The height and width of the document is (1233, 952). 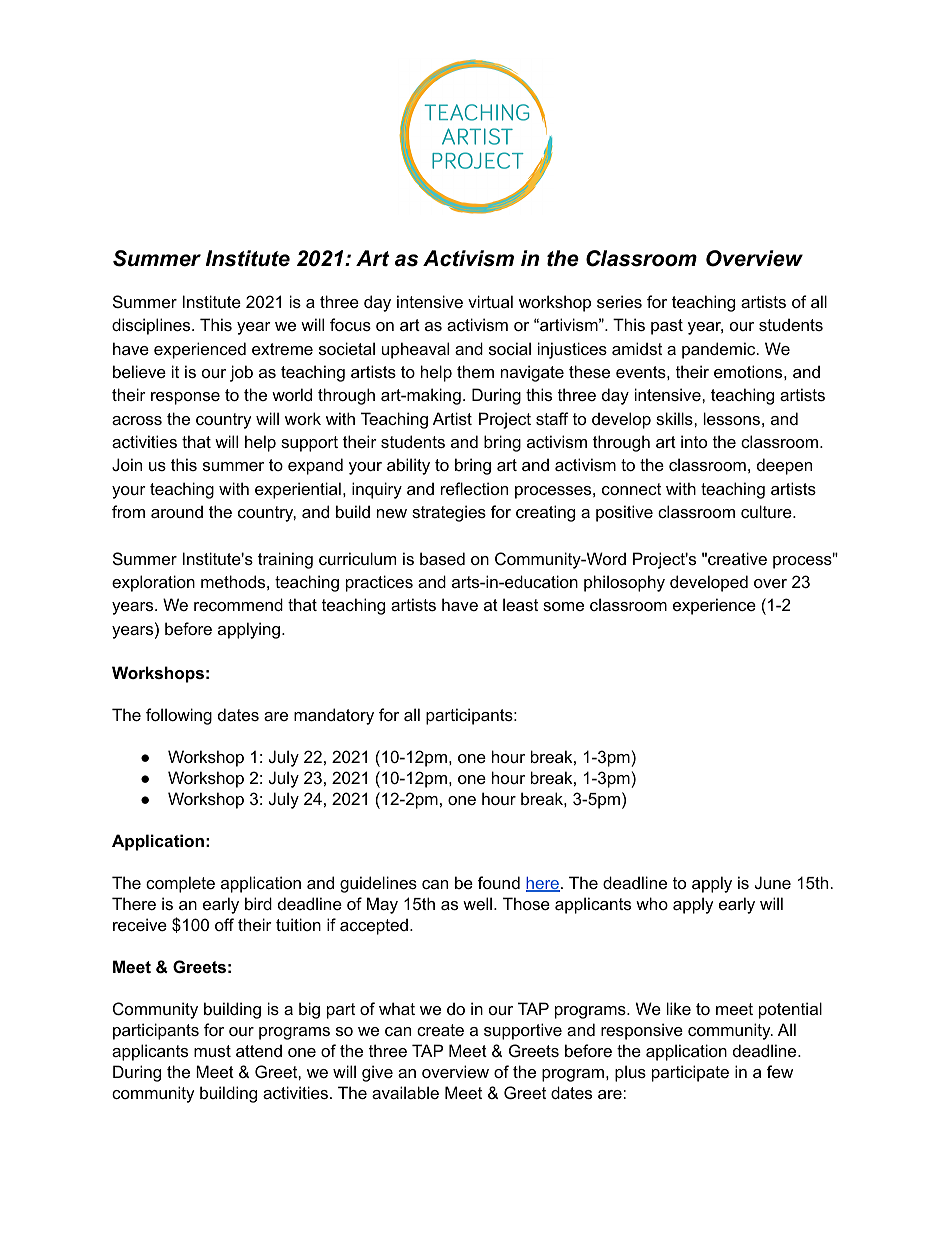 I want to click on philosophy, so click(x=624, y=583).
